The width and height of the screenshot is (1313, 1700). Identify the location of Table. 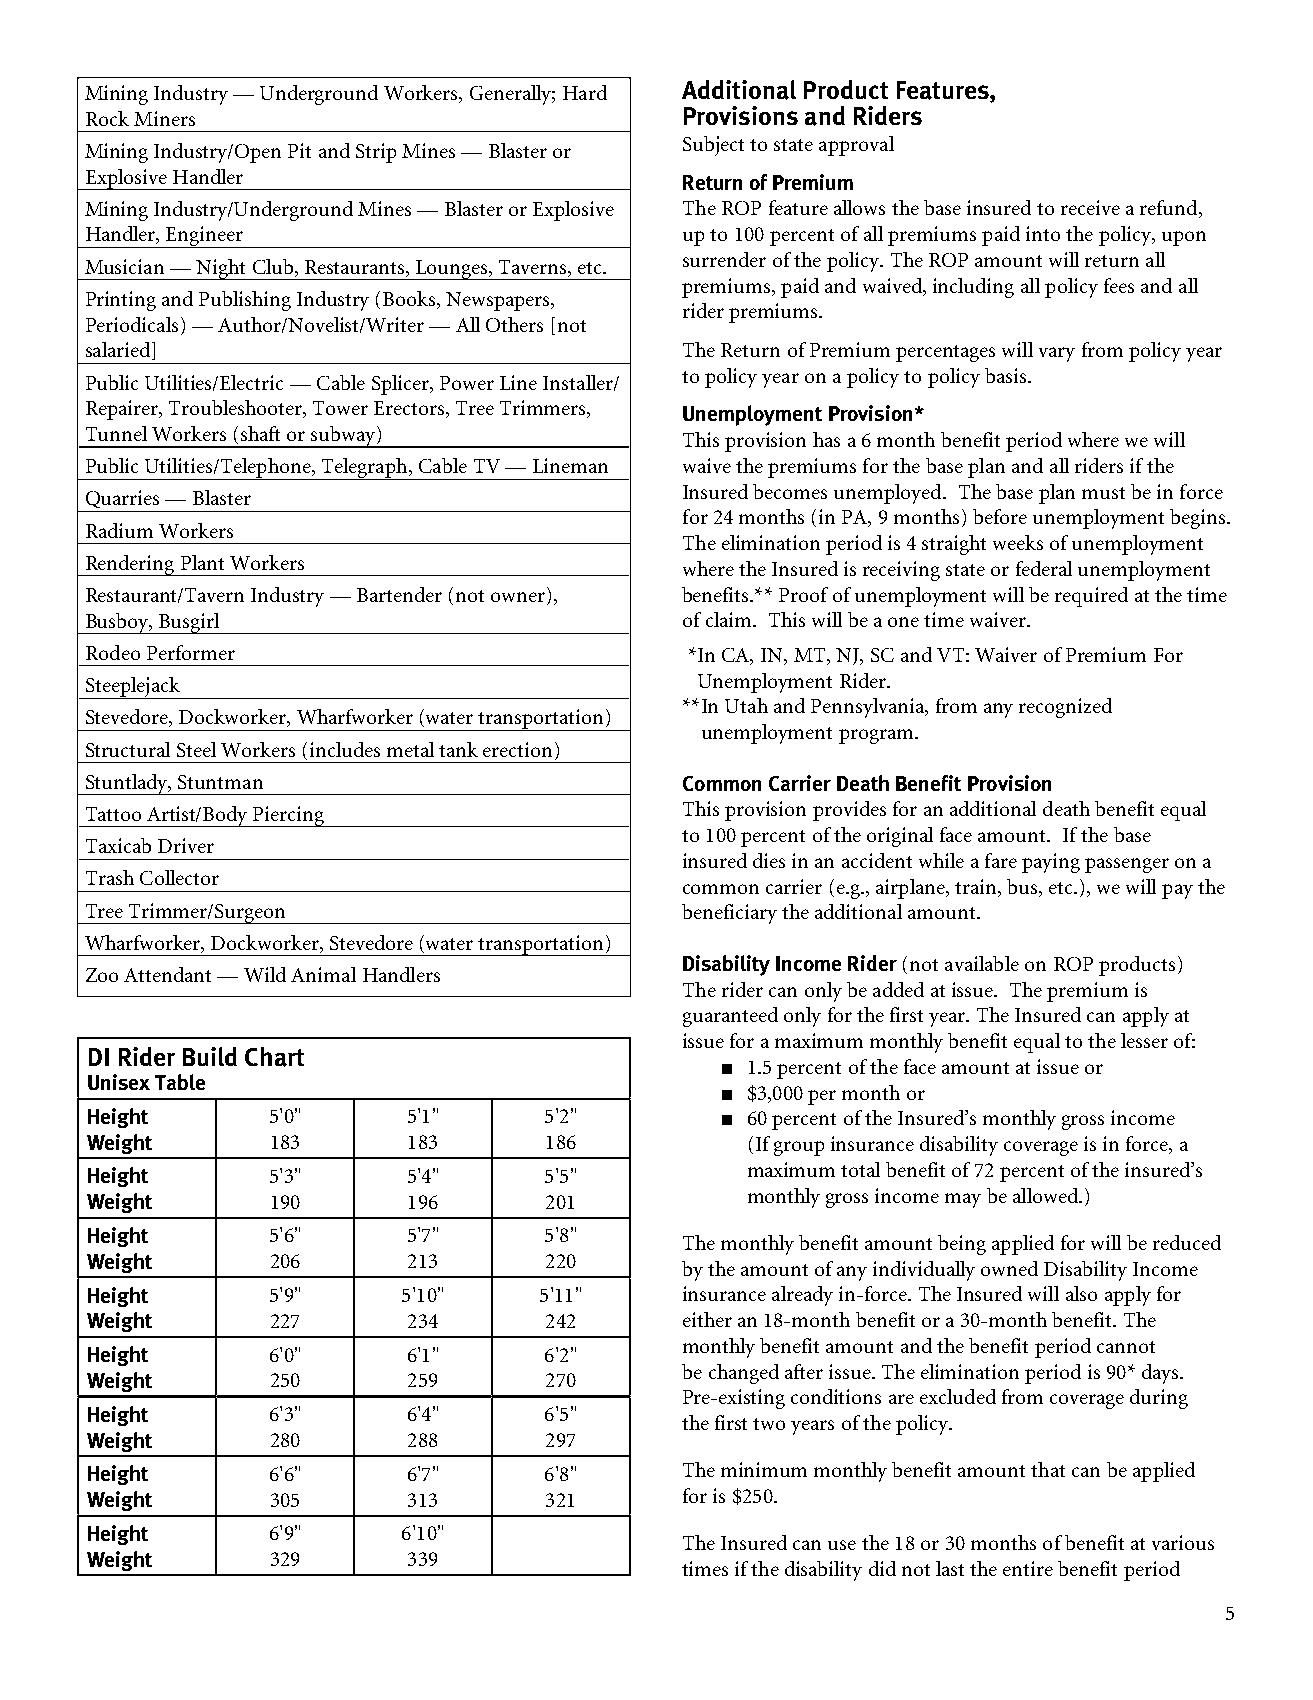
(180, 1082).
